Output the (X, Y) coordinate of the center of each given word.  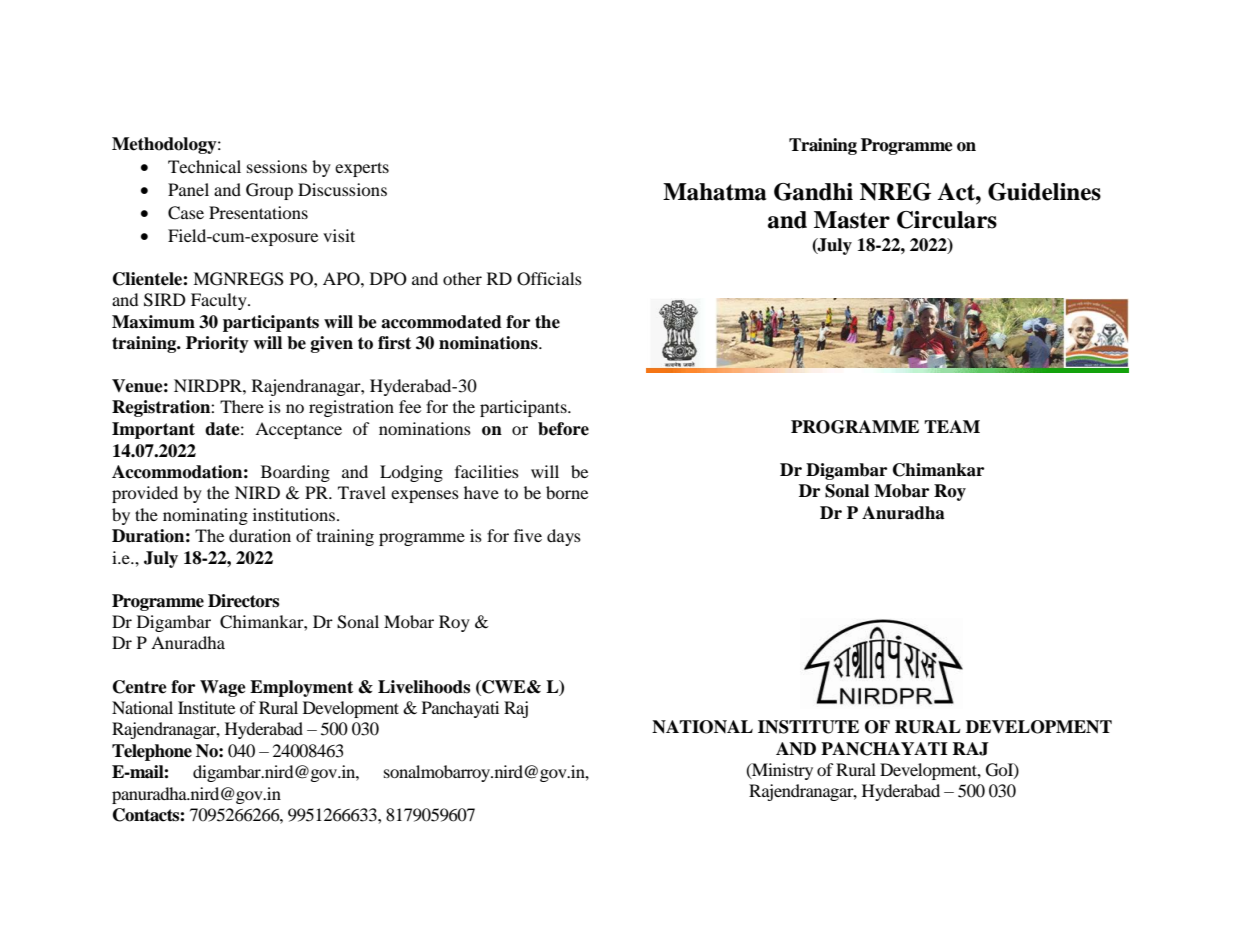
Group (269, 191)
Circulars (947, 220)
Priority (217, 344)
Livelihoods (424, 687)
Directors (243, 601)
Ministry (781, 771)
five (528, 535)
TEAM (952, 426)
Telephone (152, 752)
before (563, 429)
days (564, 537)
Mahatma (715, 192)
